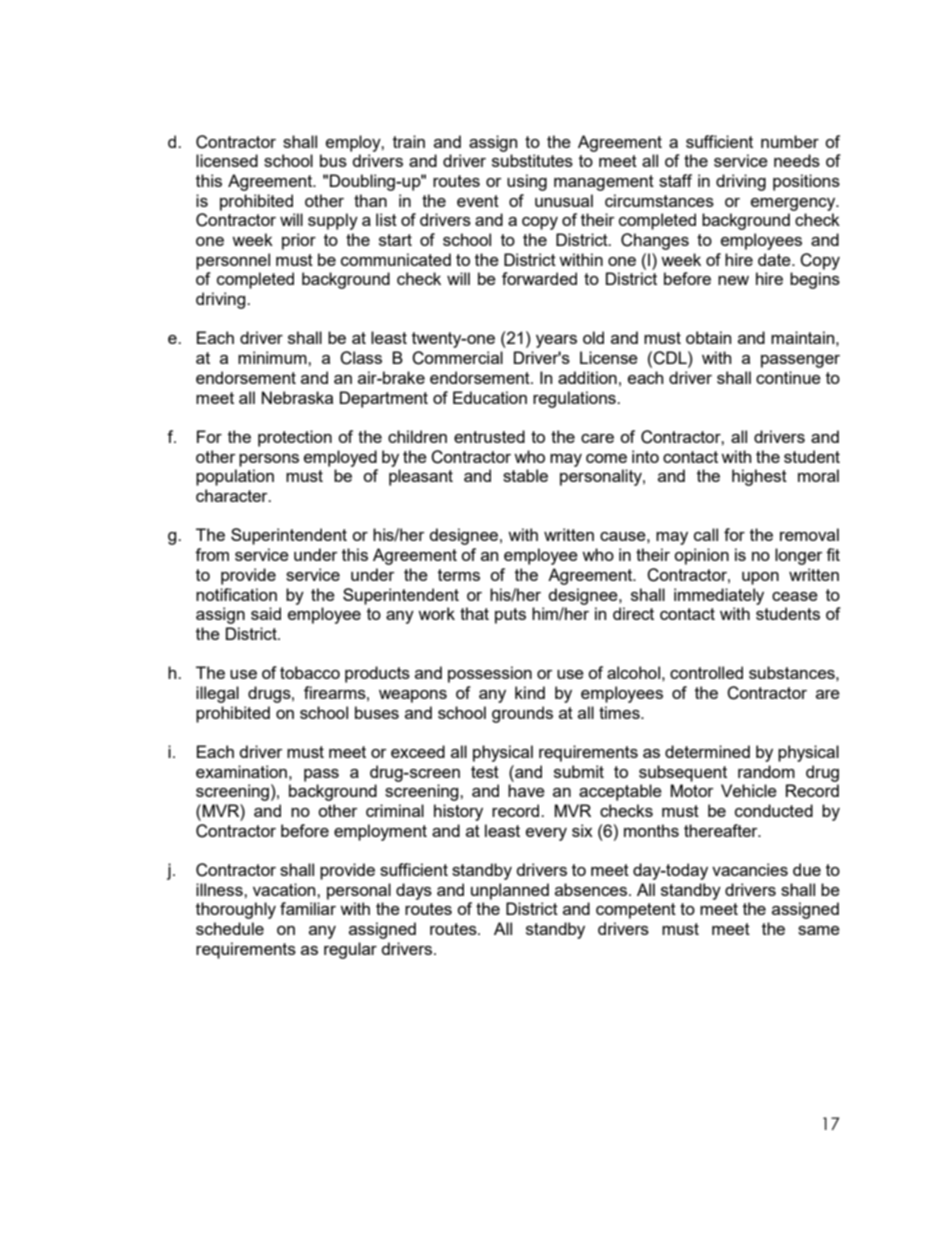  I want to click on continue, so click(788, 377).
